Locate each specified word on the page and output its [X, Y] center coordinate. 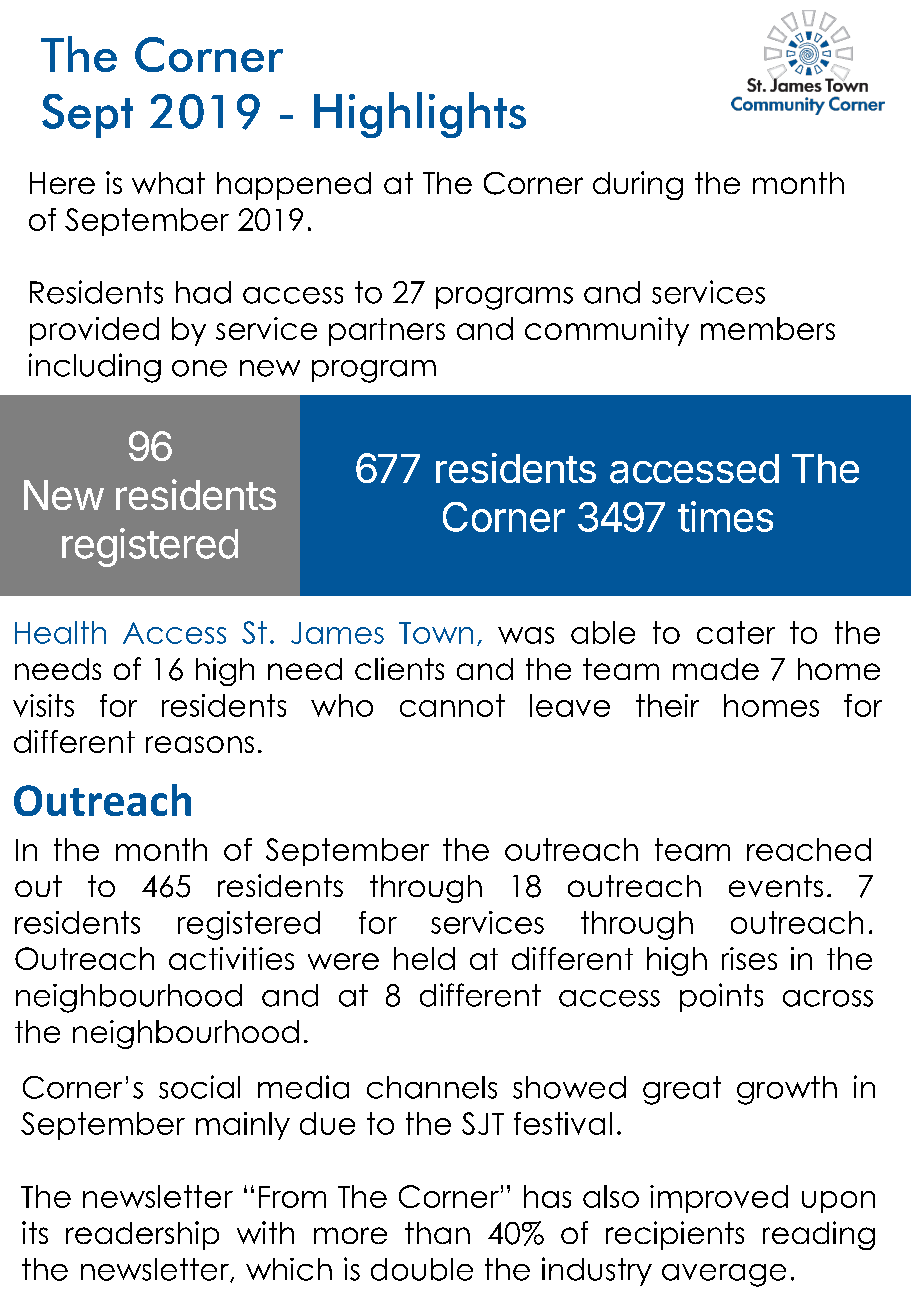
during [638, 185]
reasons [200, 744]
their [667, 705]
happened [294, 186]
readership [142, 1235]
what [168, 183]
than [437, 1233]
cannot [452, 705]
